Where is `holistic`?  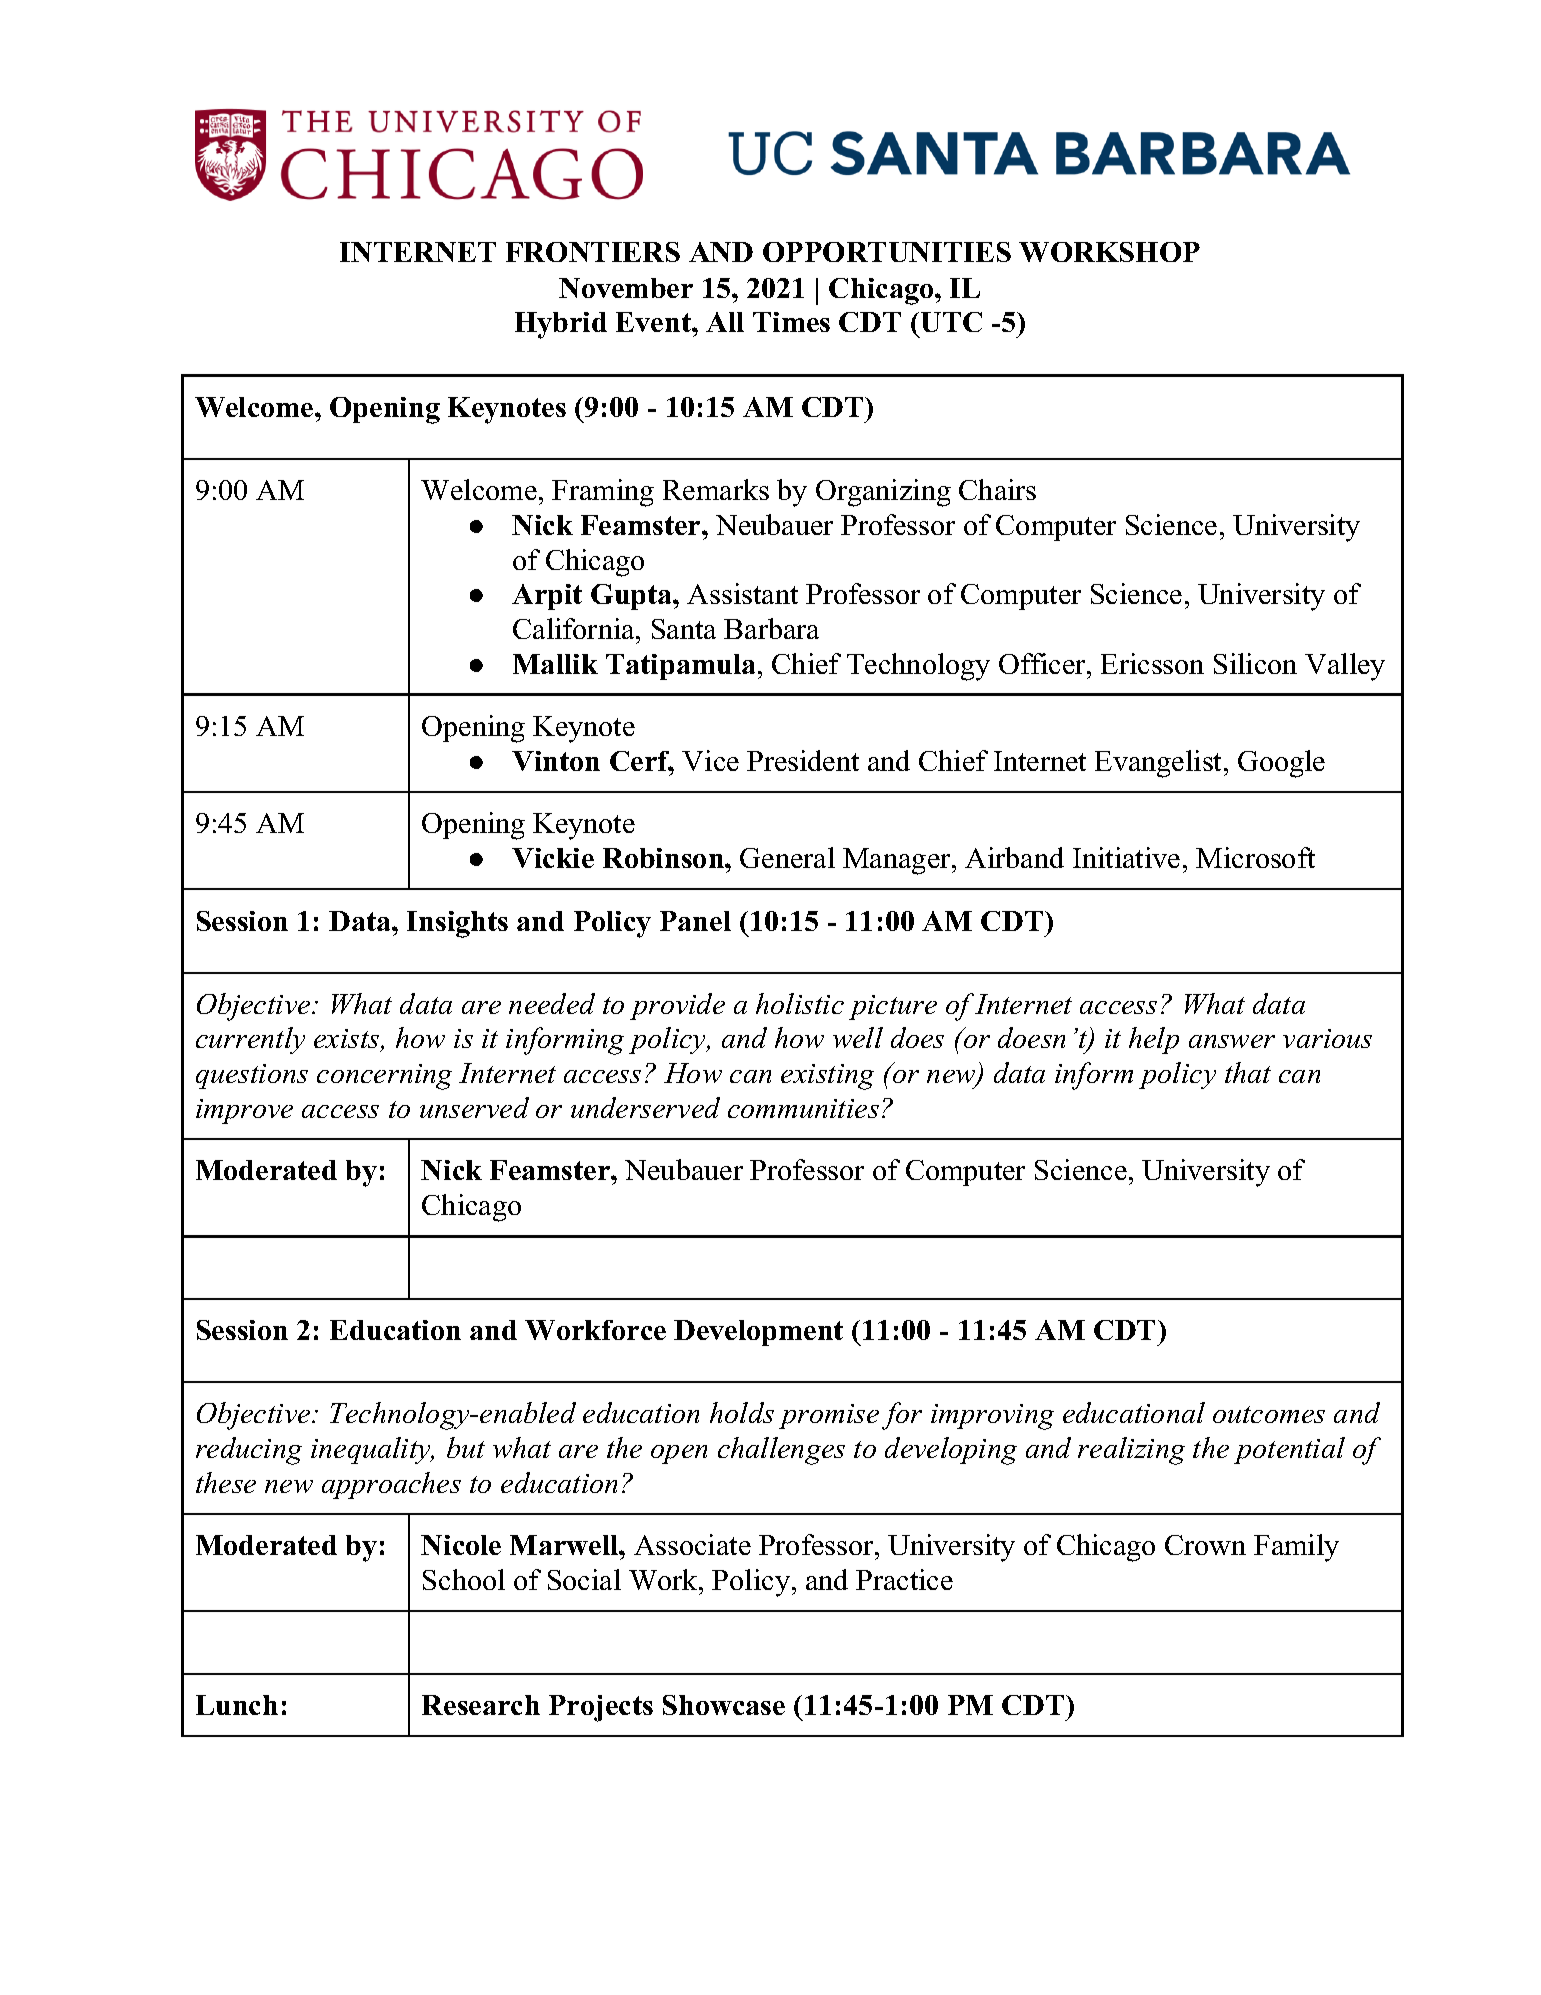
holistic is located at coordinates (800, 1003).
